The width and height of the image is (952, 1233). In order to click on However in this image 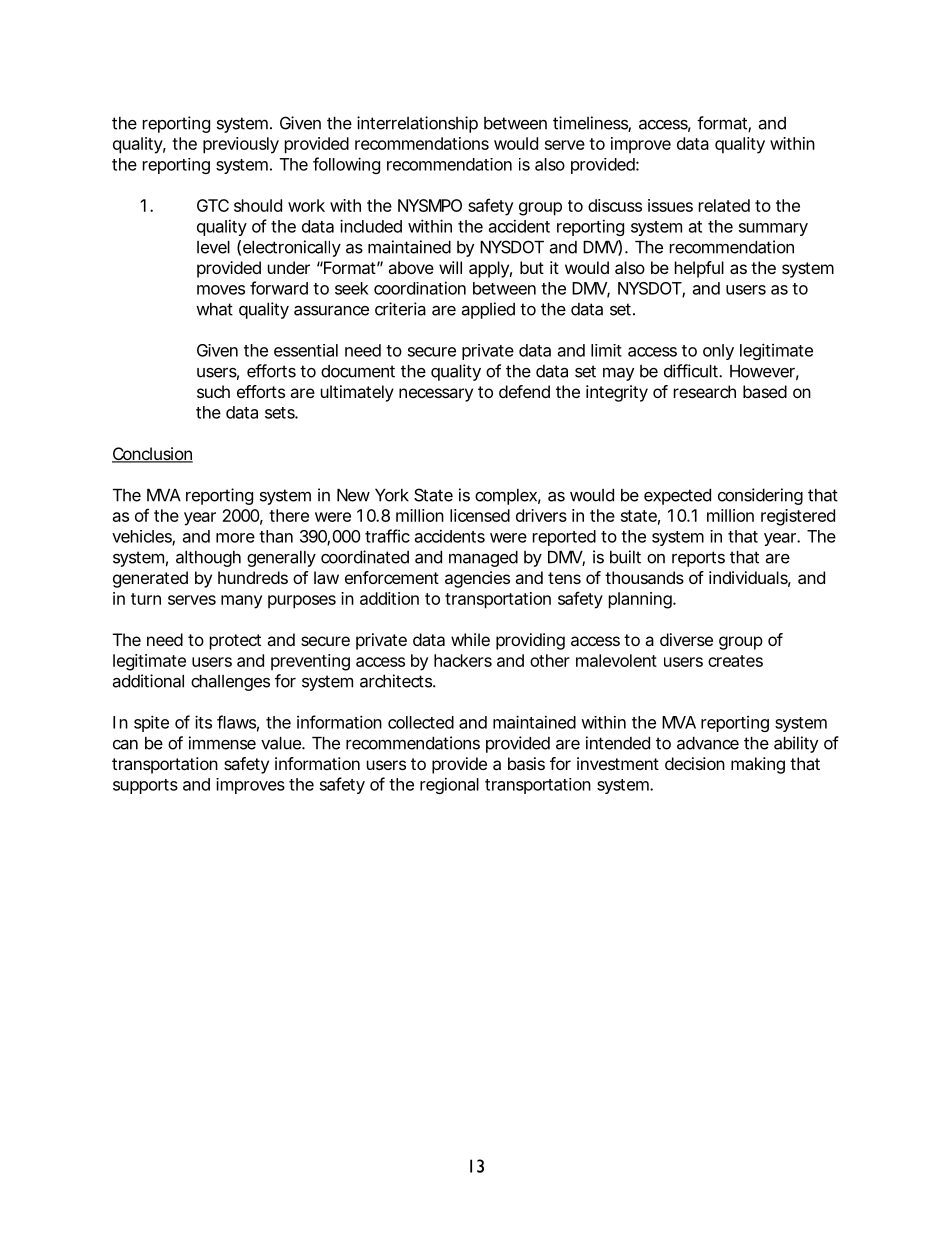, I will do `click(762, 371)`.
